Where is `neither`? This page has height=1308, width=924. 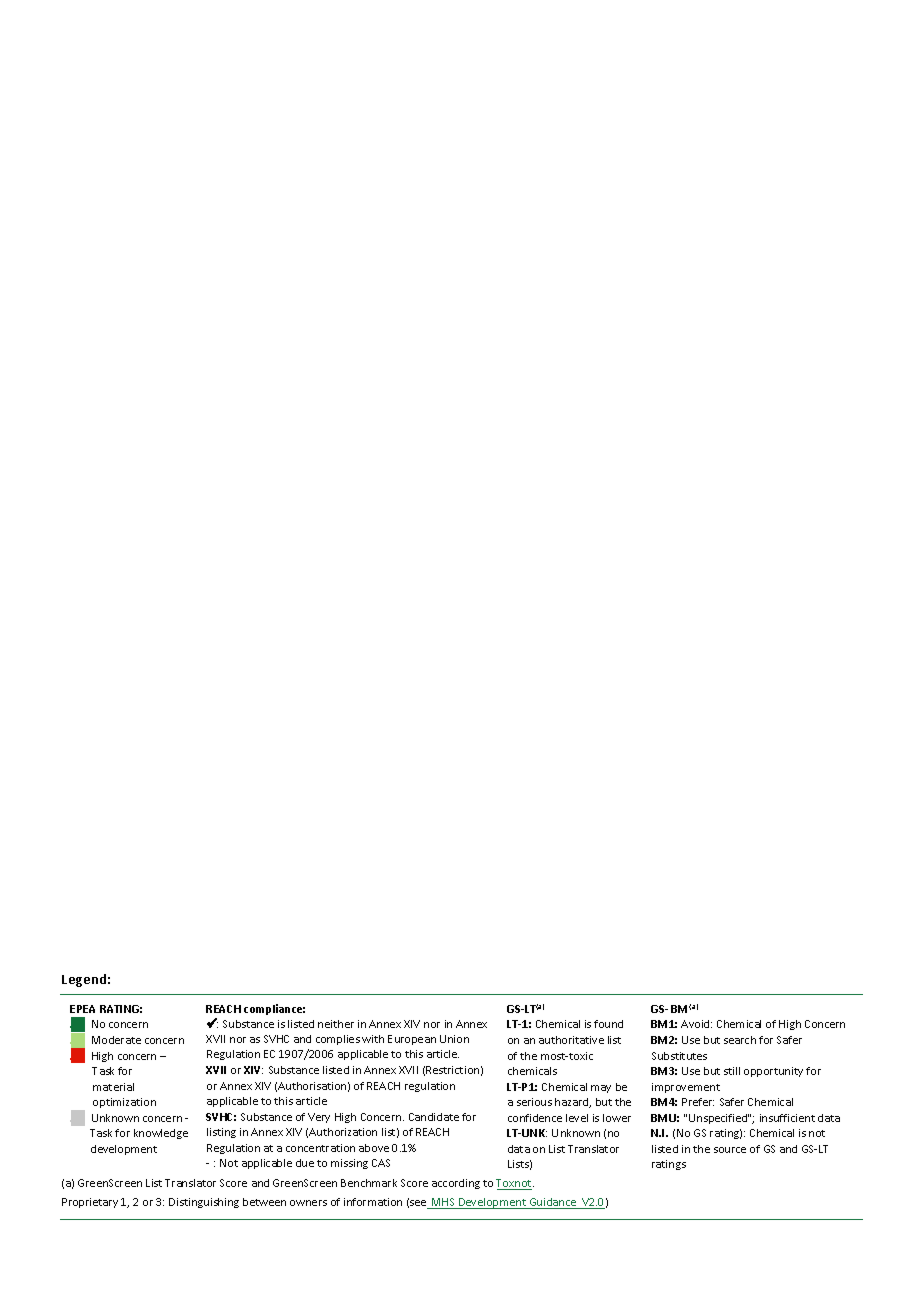
neither is located at coordinates (336, 1024).
